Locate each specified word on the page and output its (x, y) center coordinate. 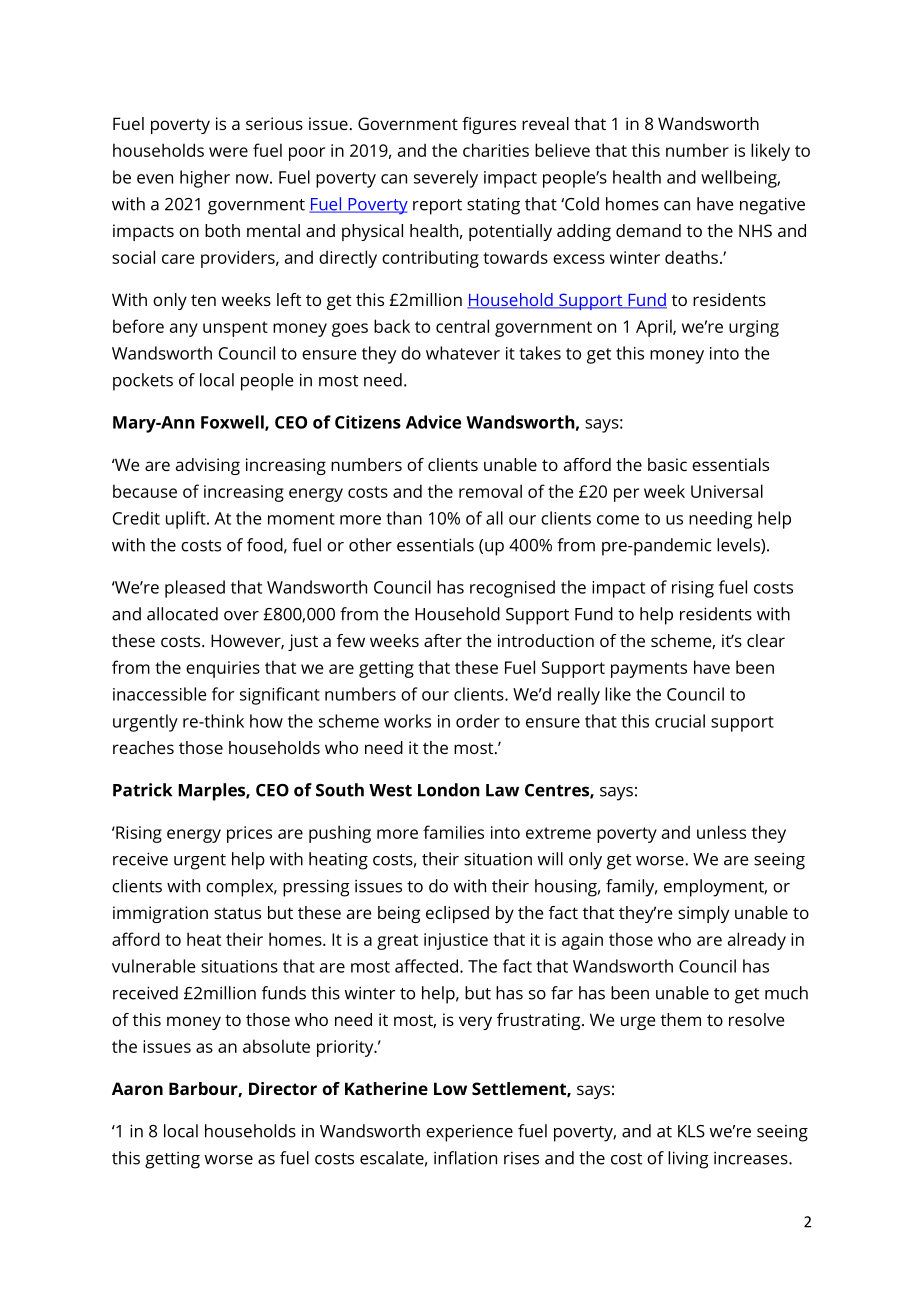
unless (721, 832)
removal (490, 491)
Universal (727, 491)
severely (446, 179)
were (228, 152)
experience (469, 1133)
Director (283, 1088)
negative (772, 206)
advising (208, 466)
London (449, 790)
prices (249, 834)
